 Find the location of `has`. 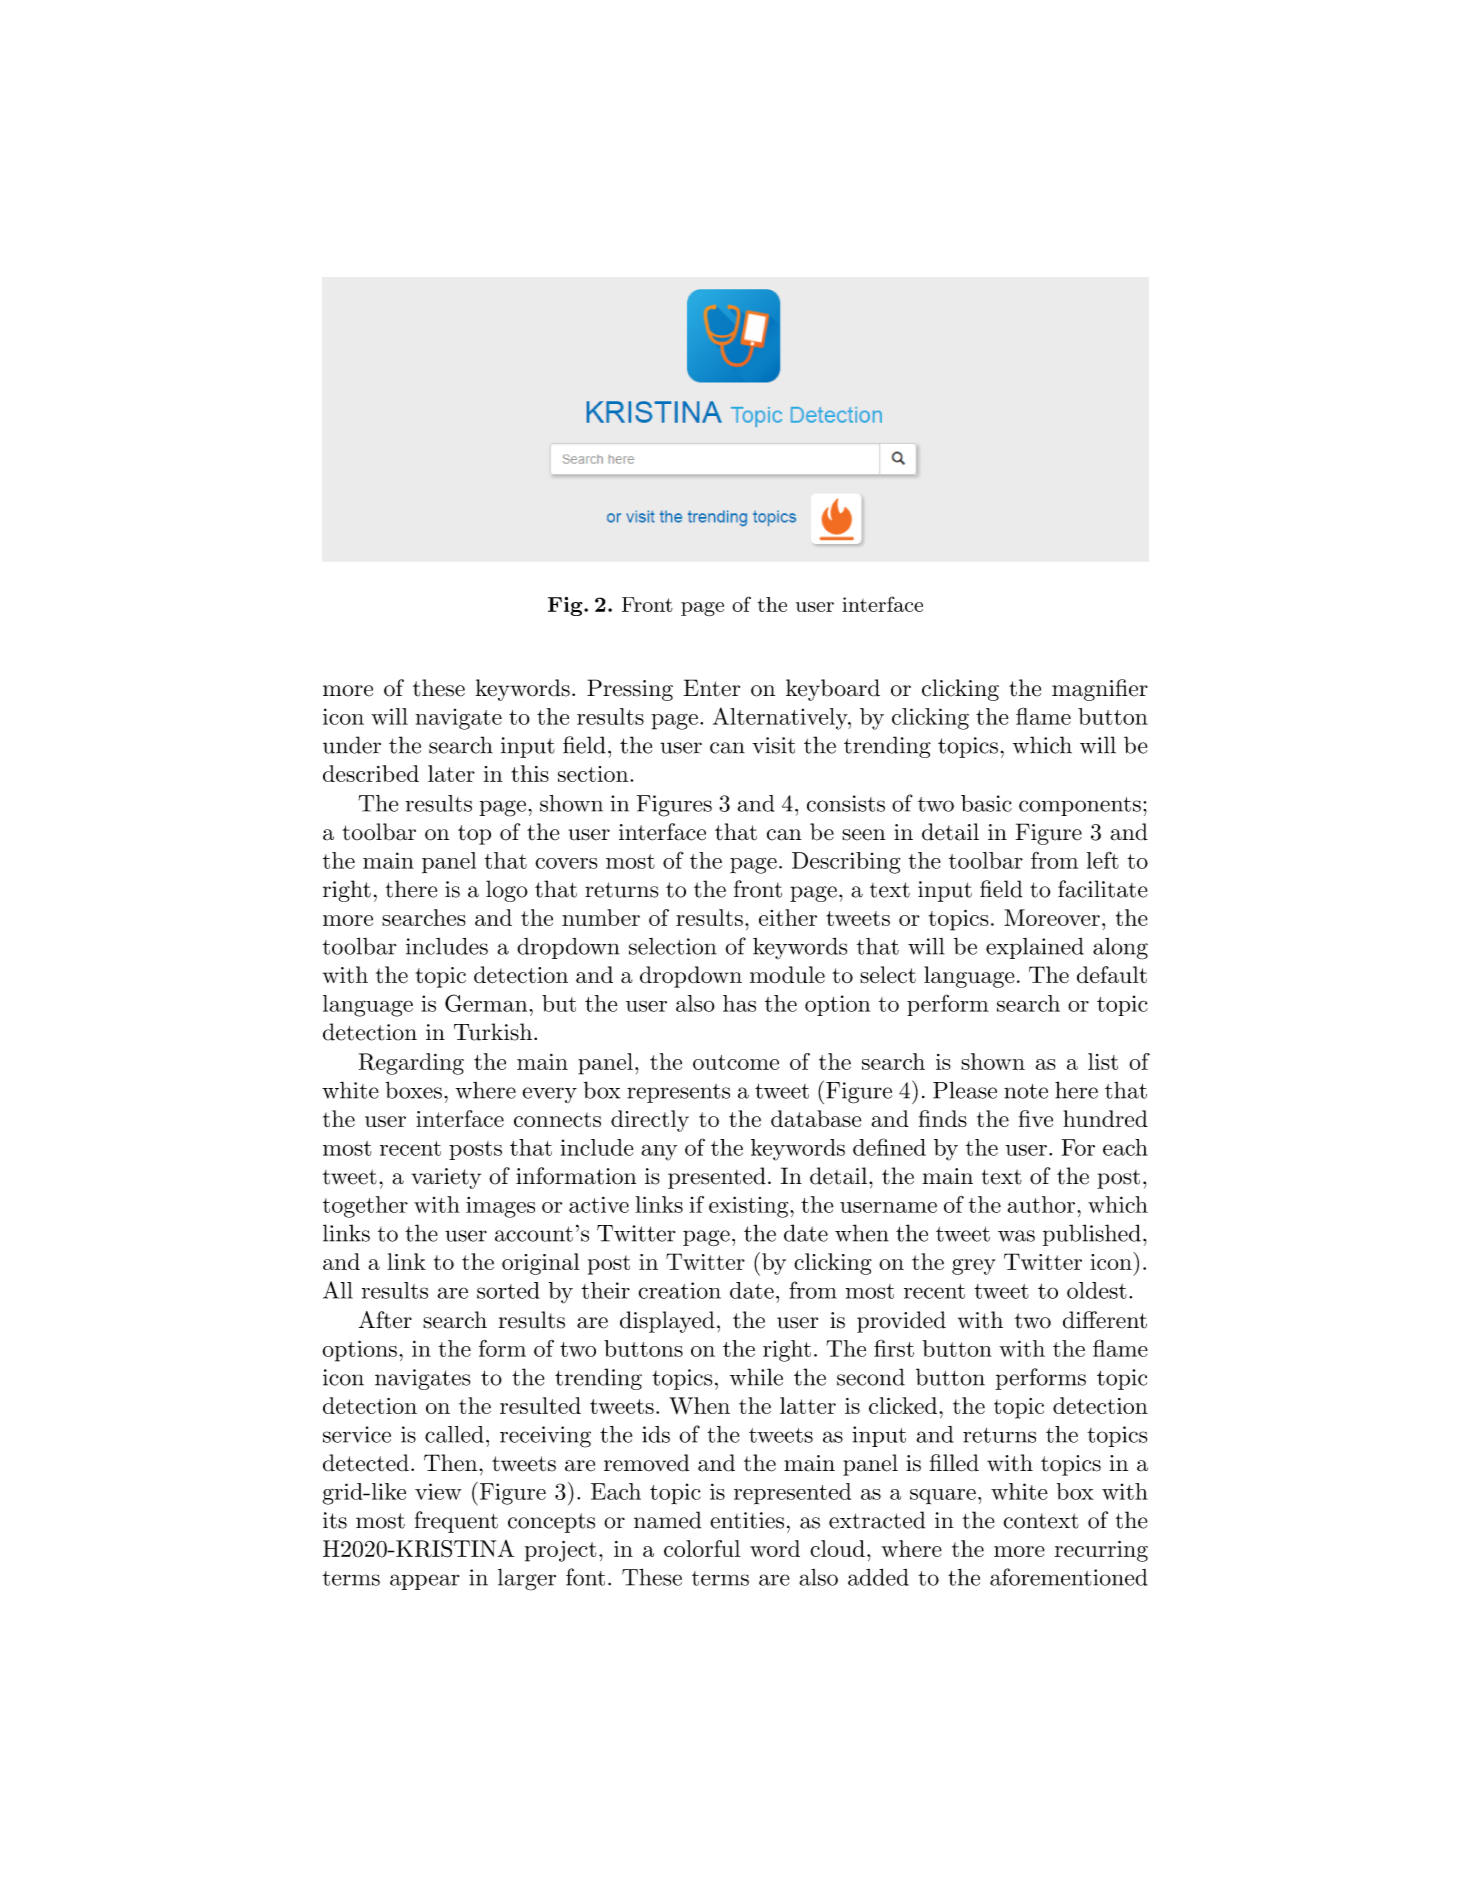

has is located at coordinates (739, 1003).
